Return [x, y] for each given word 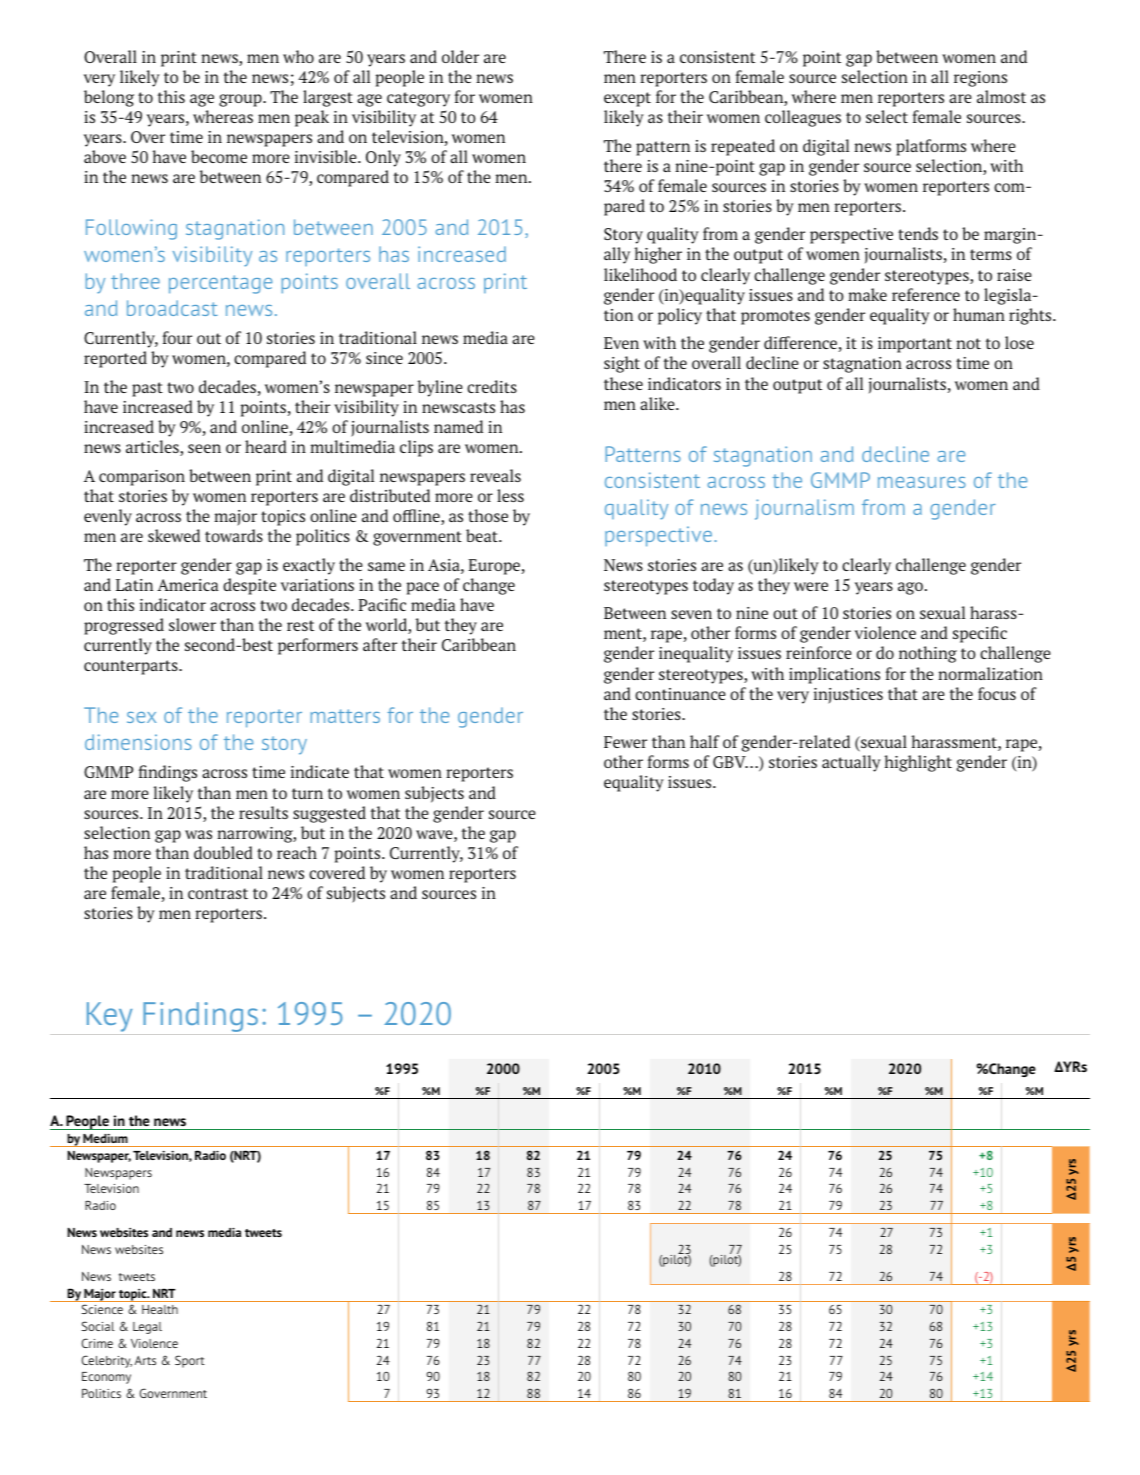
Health [160, 1309]
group [241, 100]
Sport [190, 1361]
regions [980, 79]
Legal [147, 1328]
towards [234, 535]
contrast [218, 893]
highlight [918, 763]
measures [922, 482]
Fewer [625, 742]
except [627, 99]
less [510, 495]
